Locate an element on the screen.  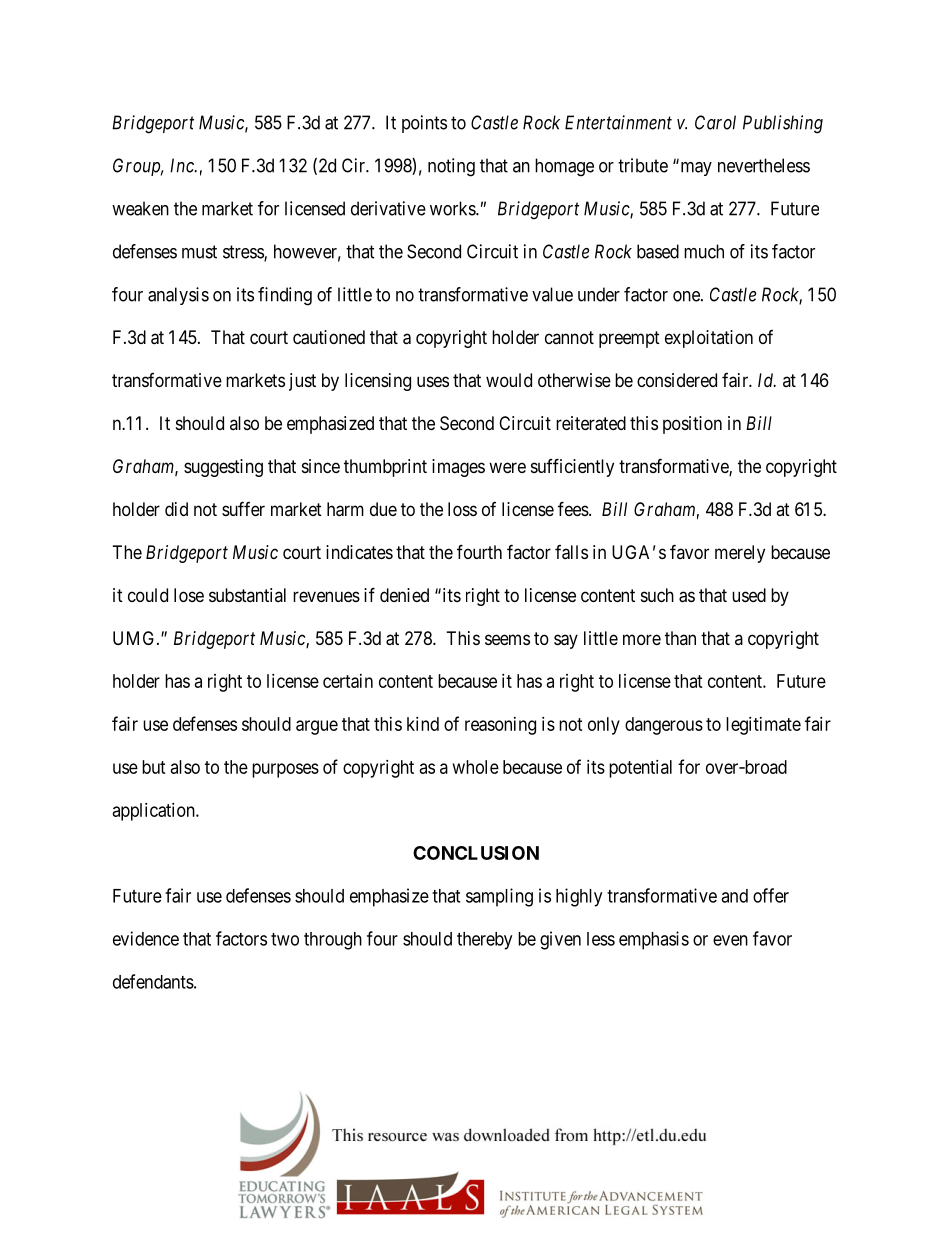
merely is located at coordinates (740, 554).
